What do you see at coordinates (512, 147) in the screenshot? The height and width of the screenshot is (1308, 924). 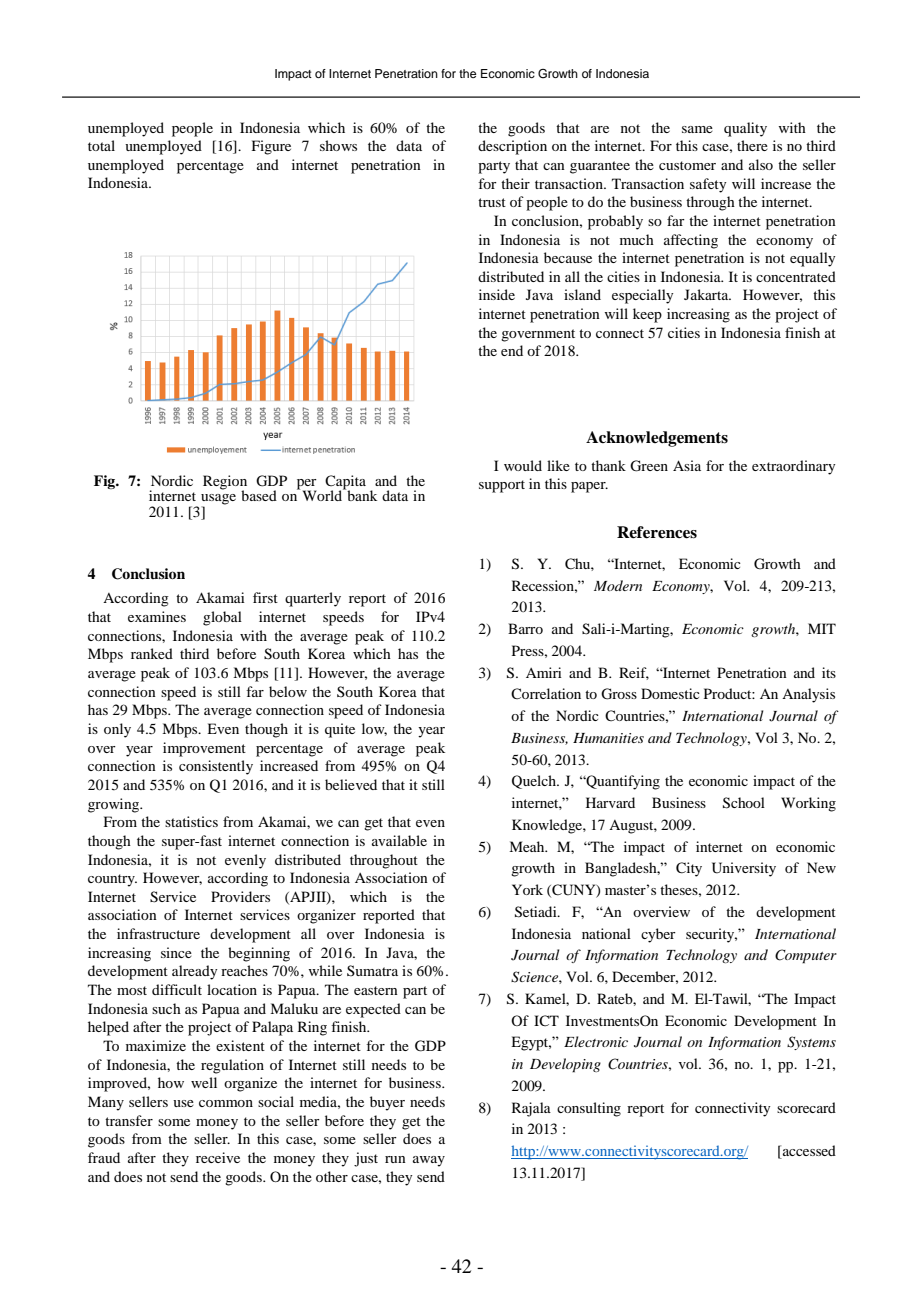 I see `description` at bounding box center [512, 147].
